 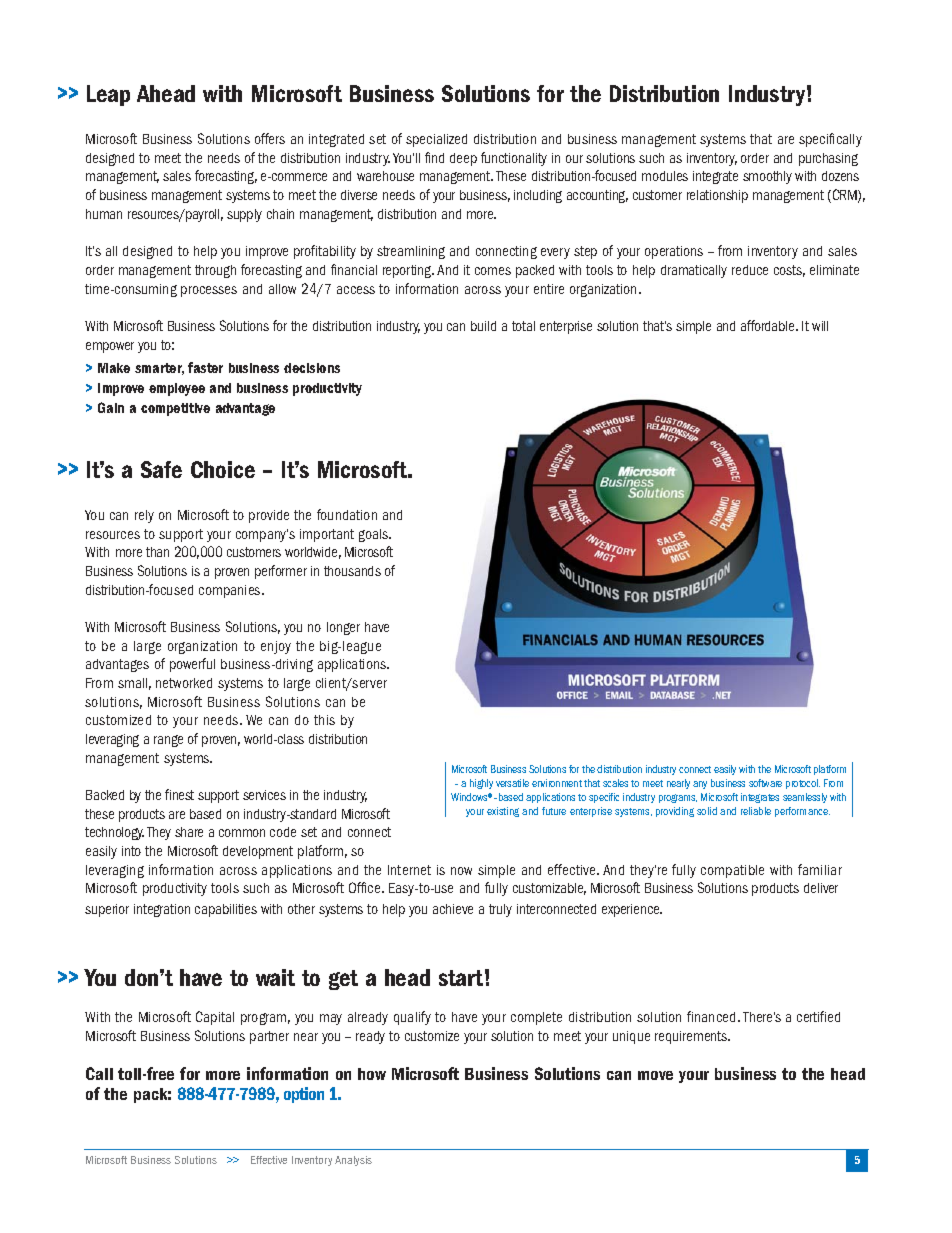 What do you see at coordinates (192, 665) in the screenshot?
I see `powerful` at bounding box center [192, 665].
